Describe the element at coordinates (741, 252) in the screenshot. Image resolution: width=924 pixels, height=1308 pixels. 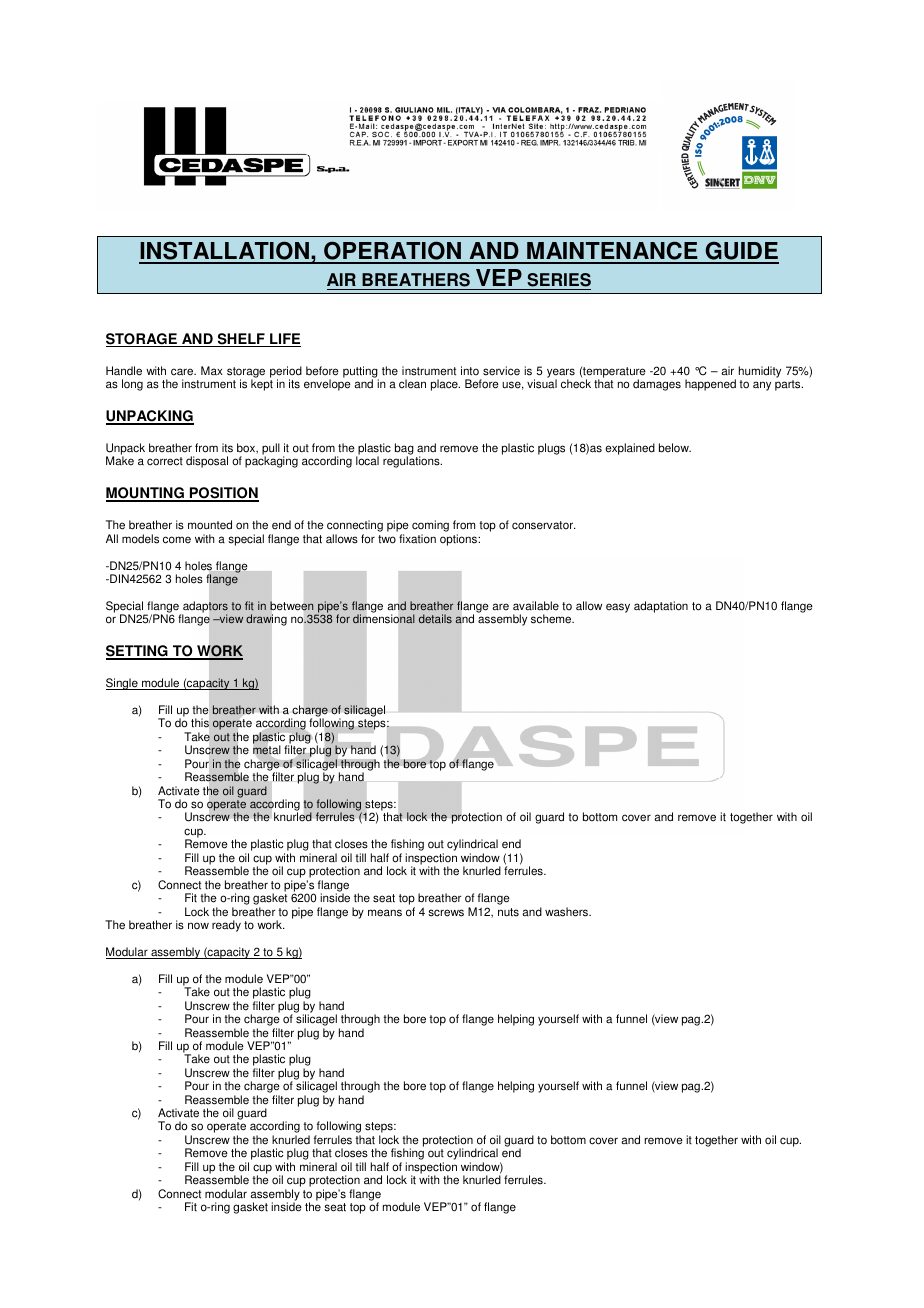
I see `GUIDE` at that location.
